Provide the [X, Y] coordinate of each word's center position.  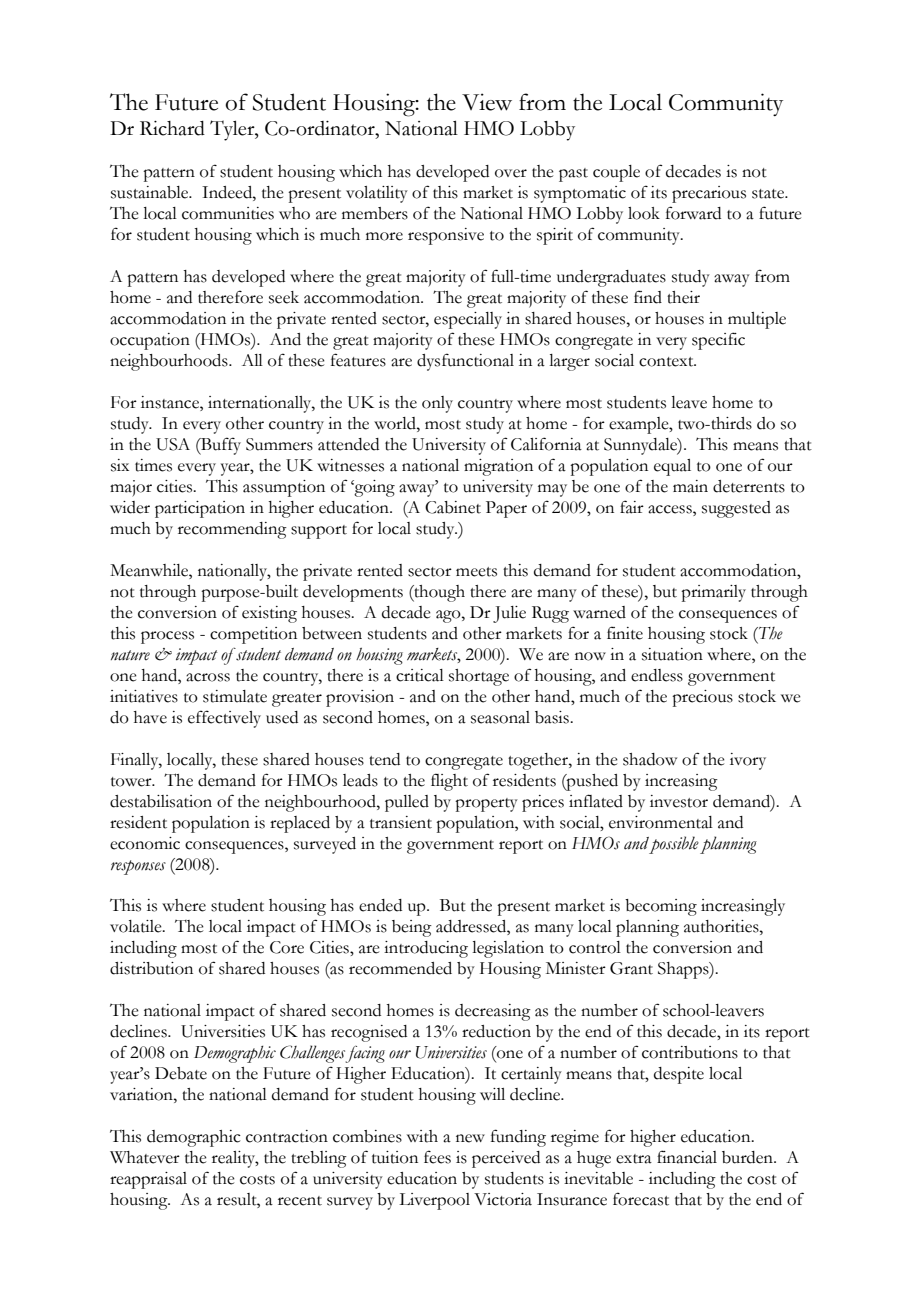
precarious [709, 194]
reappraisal [148, 1180]
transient [401, 822]
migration [498, 467]
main [690, 486]
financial [687, 1157]
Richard [172, 128]
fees [437, 1157]
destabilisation [161, 801]
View [487, 102]
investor [679, 801]
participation [200, 509]
